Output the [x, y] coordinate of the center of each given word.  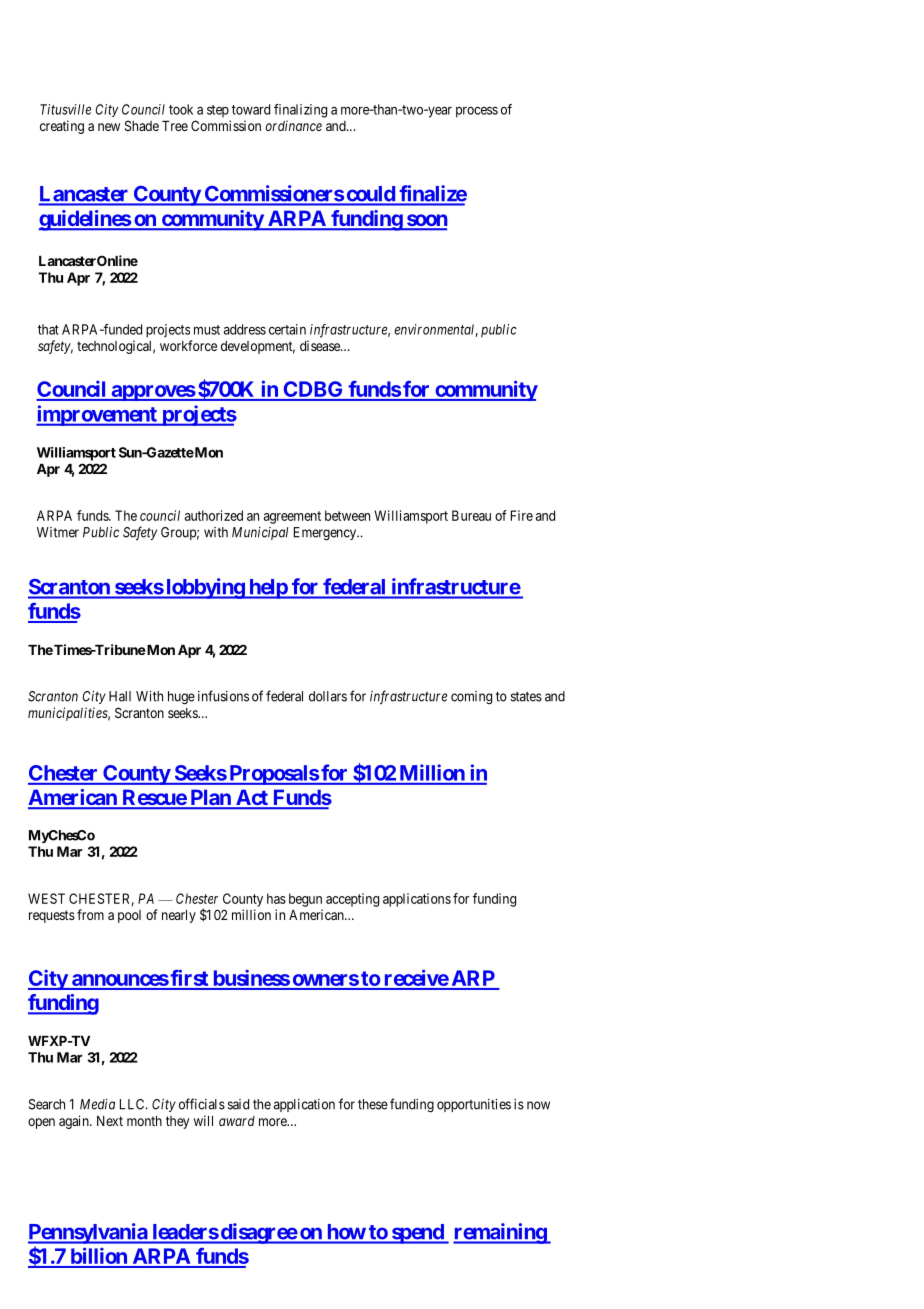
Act [252, 799]
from [90, 914]
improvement [97, 415]
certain [287, 329]
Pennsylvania [88, 1233]
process [477, 112]
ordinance [294, 125]
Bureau [471, 515]
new [109, 127]
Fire [522, 515]
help [268, 589]
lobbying [205, 588]
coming [471, 698]
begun [305, 900]
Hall [120, 696]
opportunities [474, 1105]
